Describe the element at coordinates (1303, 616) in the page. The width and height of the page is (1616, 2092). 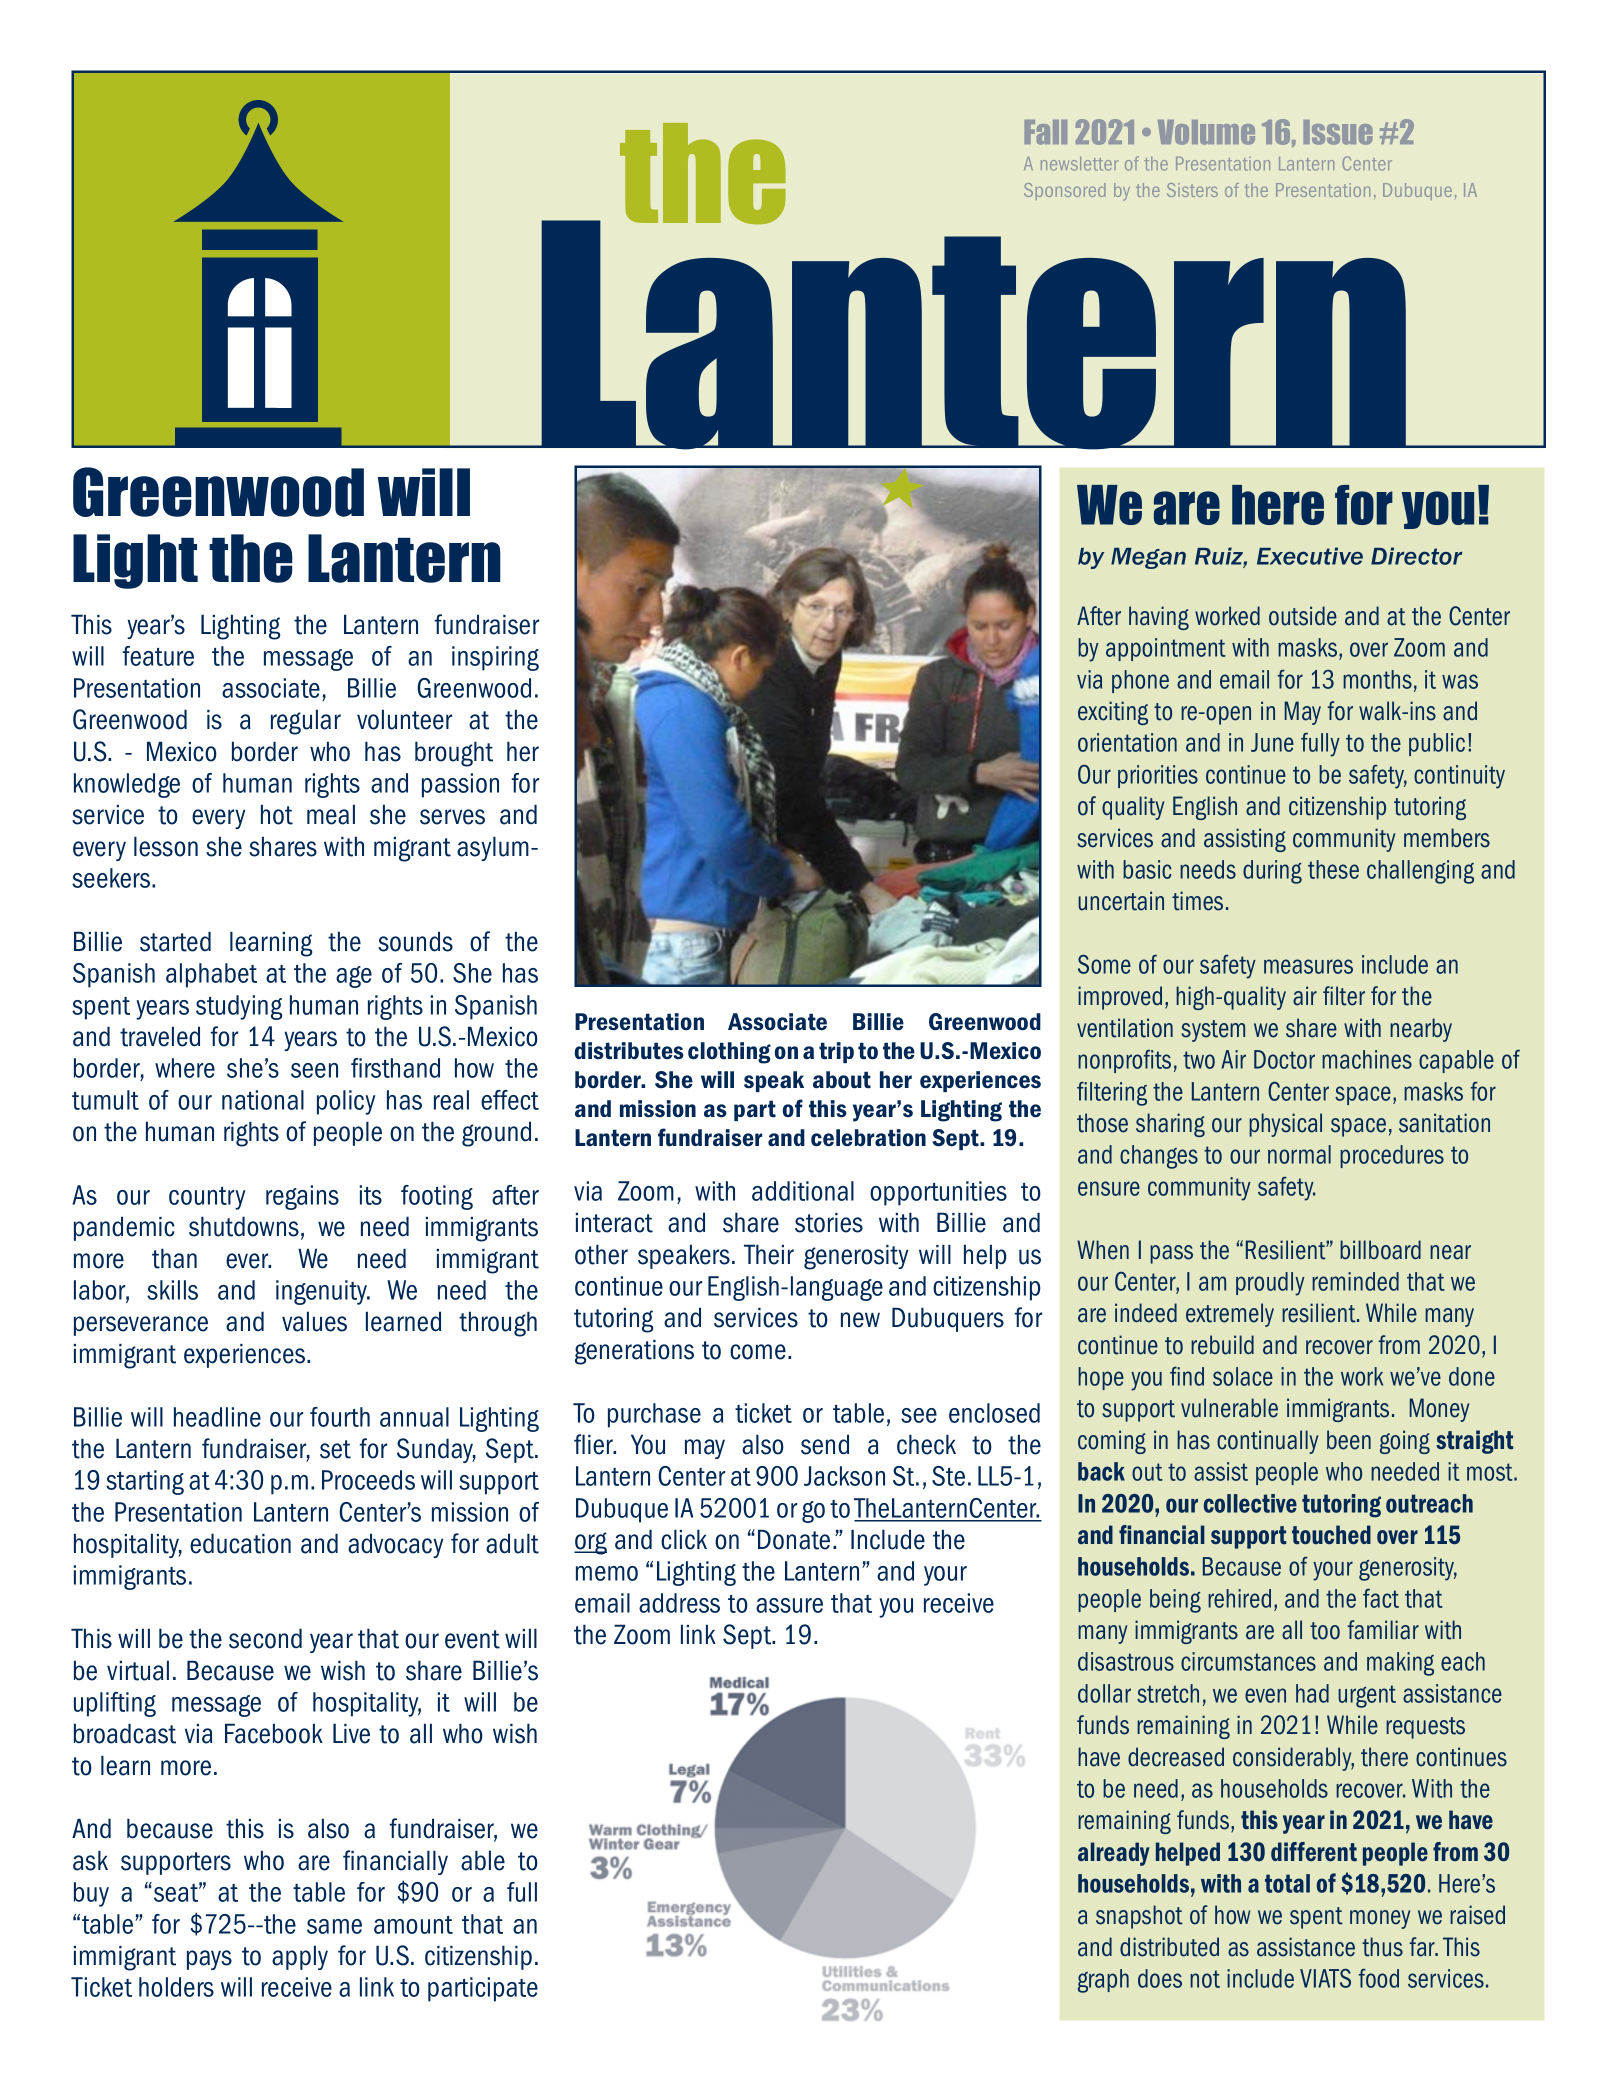
I see `outside` at that location.
